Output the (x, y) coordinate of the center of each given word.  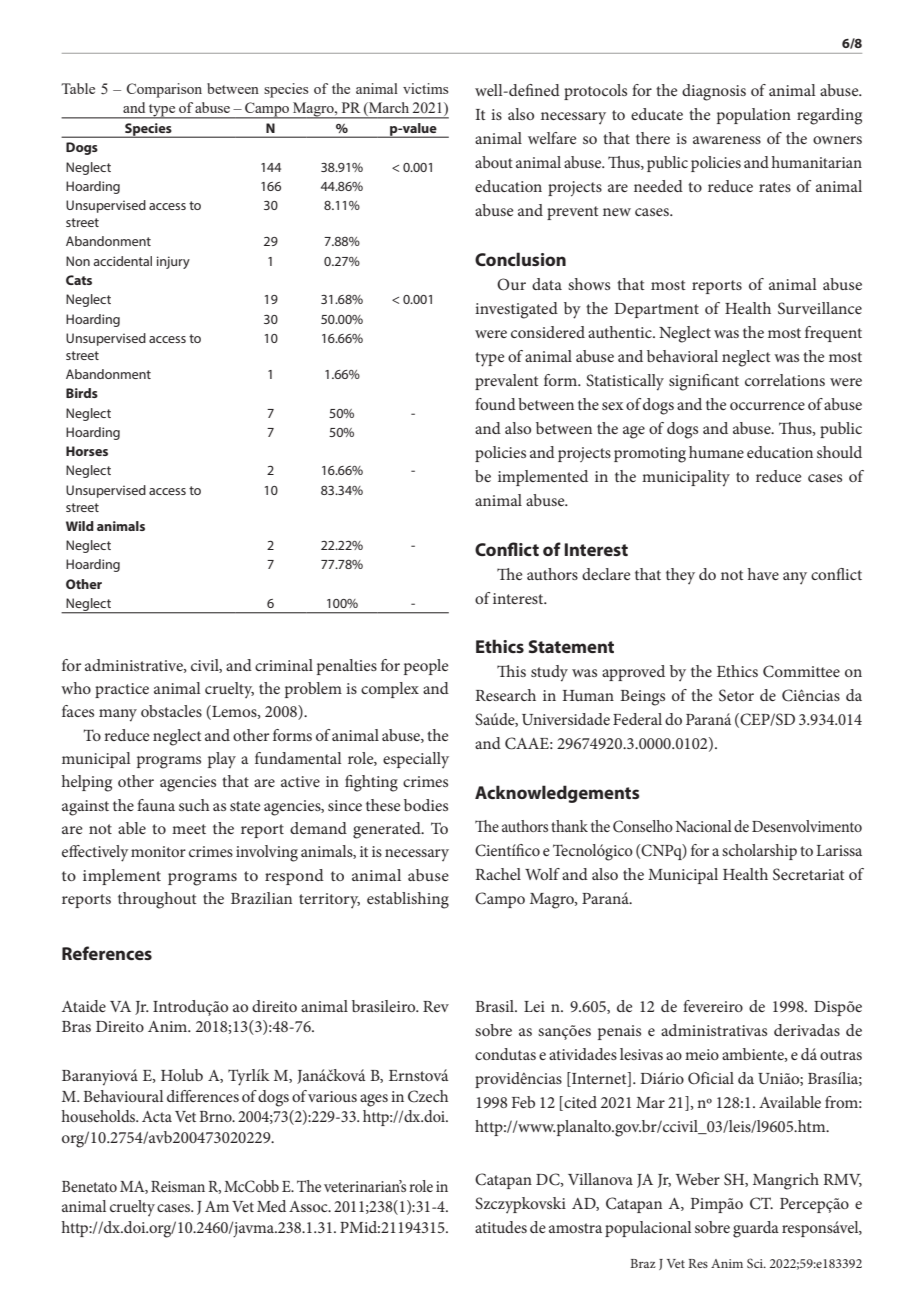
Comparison (164, 90)
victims (425, 88)
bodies (426, 805)
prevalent (507, 382)
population (754, 116)
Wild (80, 526)
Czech (428, 1096)
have (763, 574)
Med (271, 1206)
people (426, 667)
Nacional (704, 826)
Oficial (711, 1078)
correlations (785, 380)
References (107, 953)
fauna (156, 805)
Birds (82, 393)
